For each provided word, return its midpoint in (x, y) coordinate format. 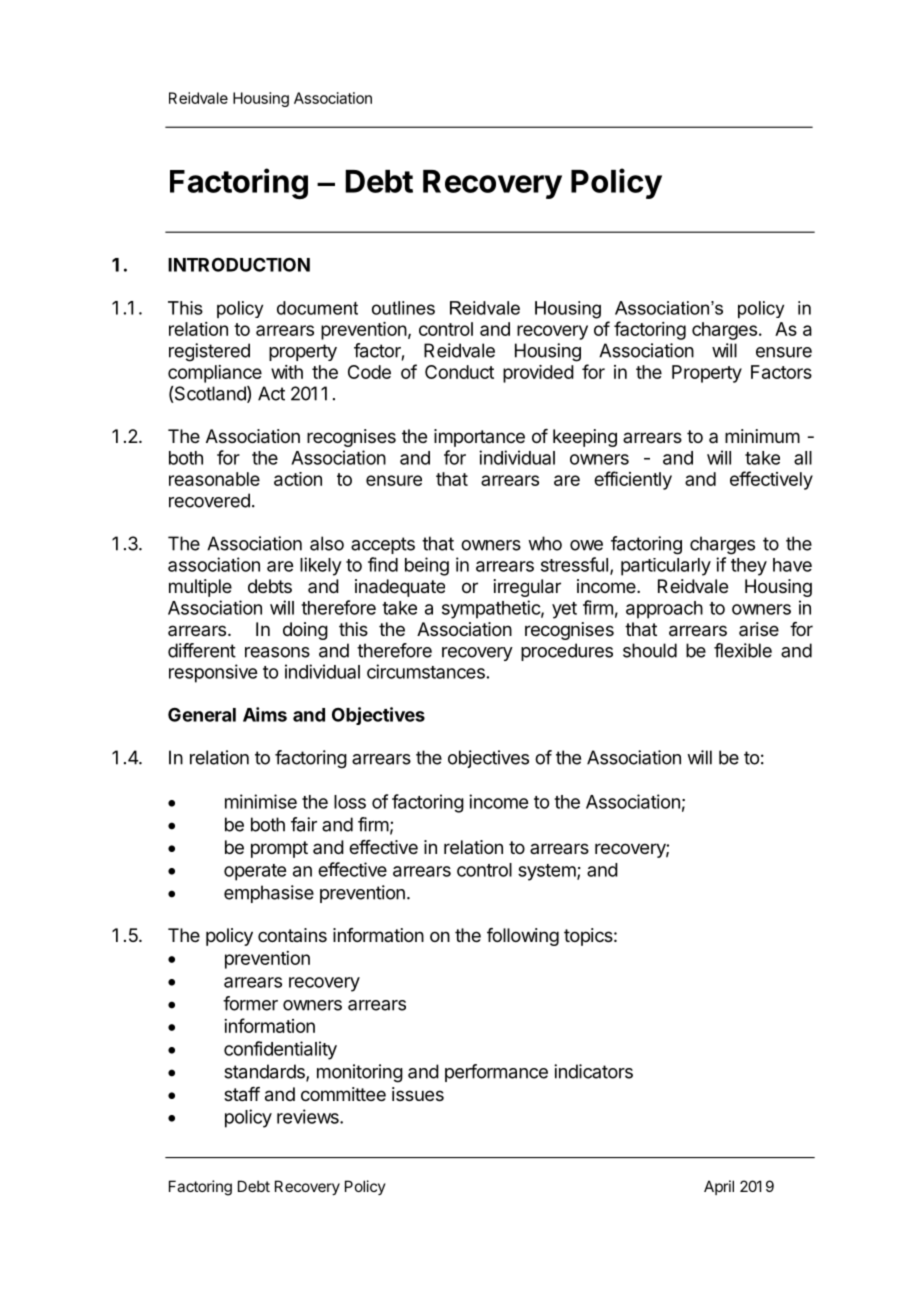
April (719, 1187)
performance (496, 1073)
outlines (403, 308)
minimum (762, 436)
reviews (309, 1116)
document (317, 308)
